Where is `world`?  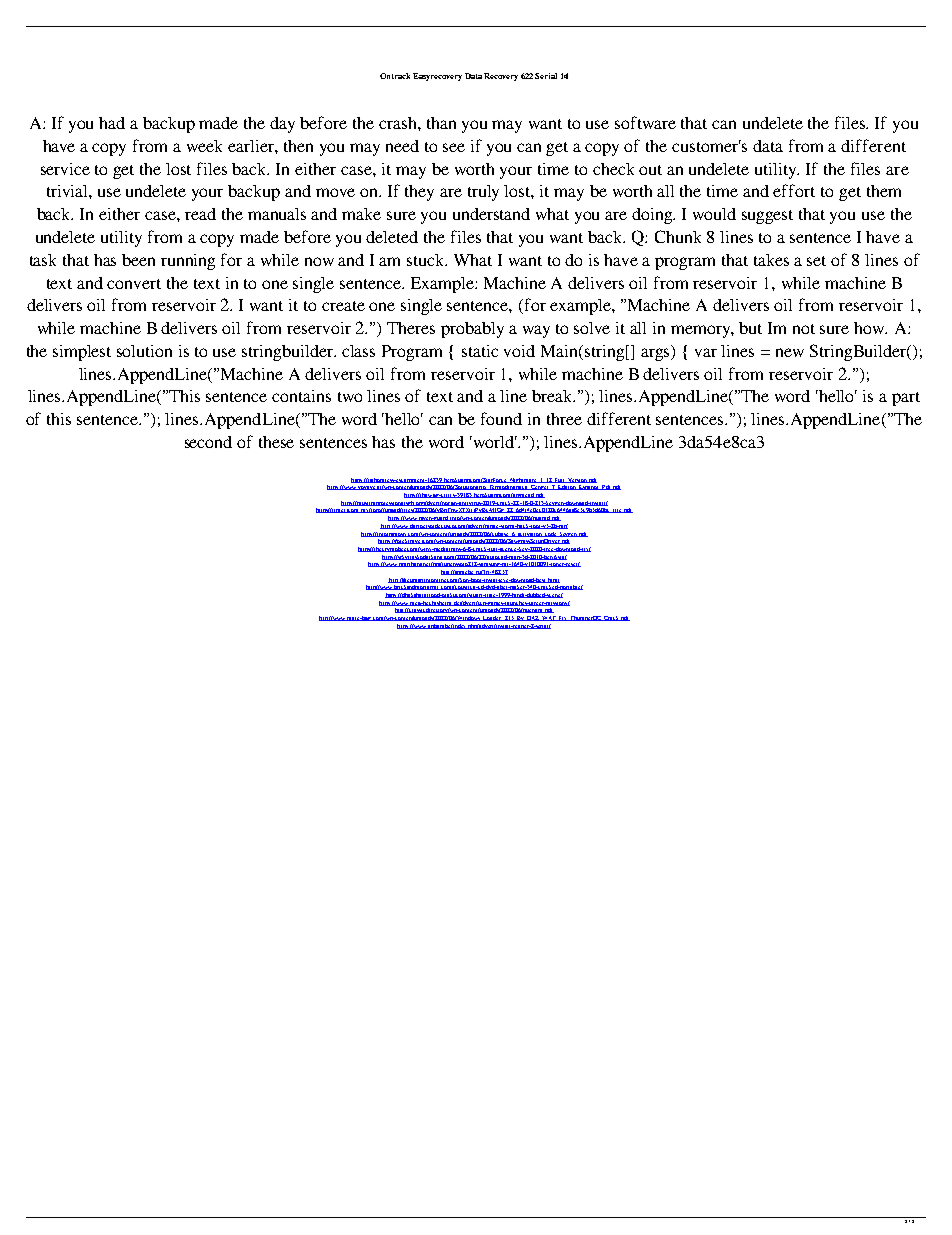 world is located at coordinates (494, 442).
